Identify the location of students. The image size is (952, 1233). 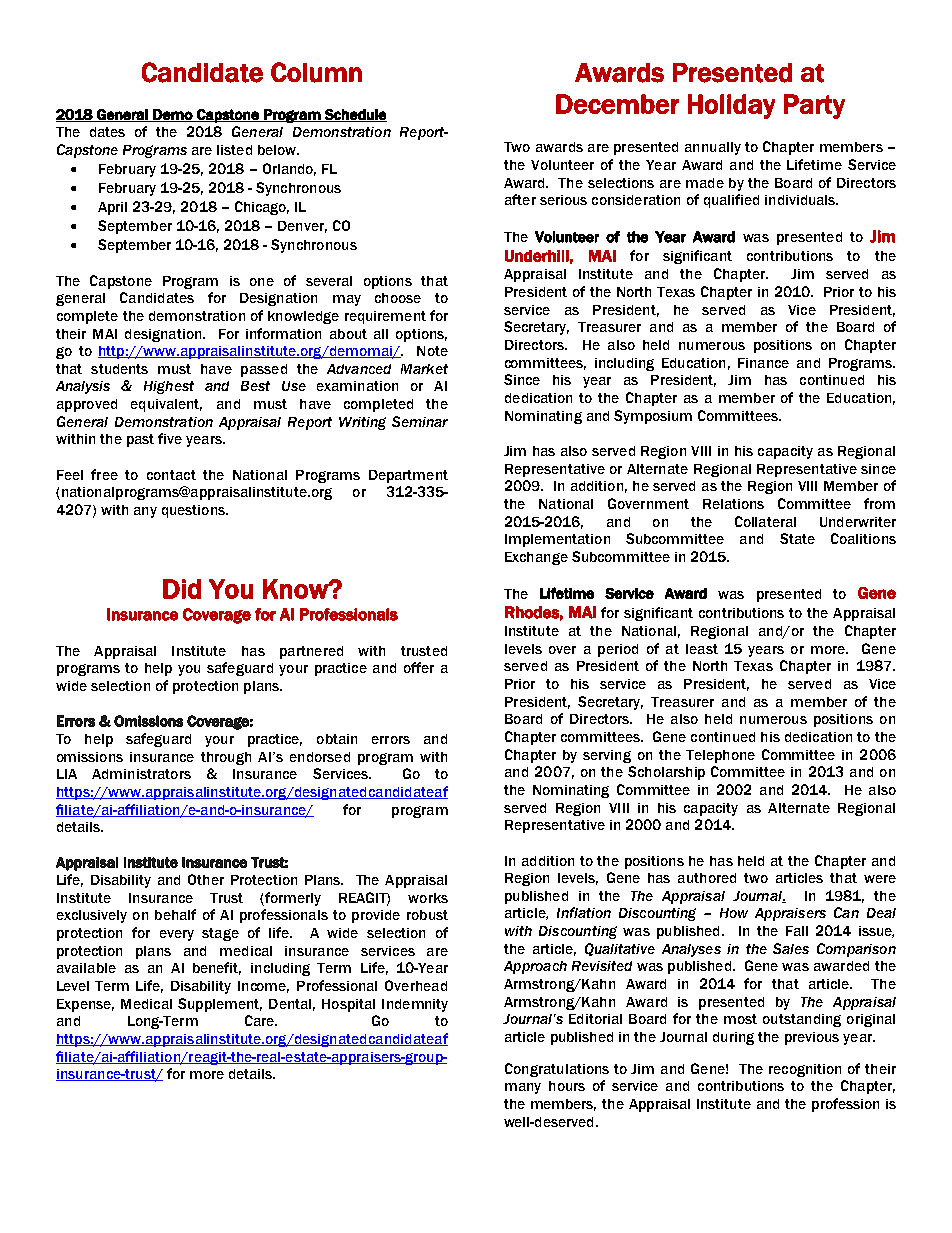
(119, 369).
